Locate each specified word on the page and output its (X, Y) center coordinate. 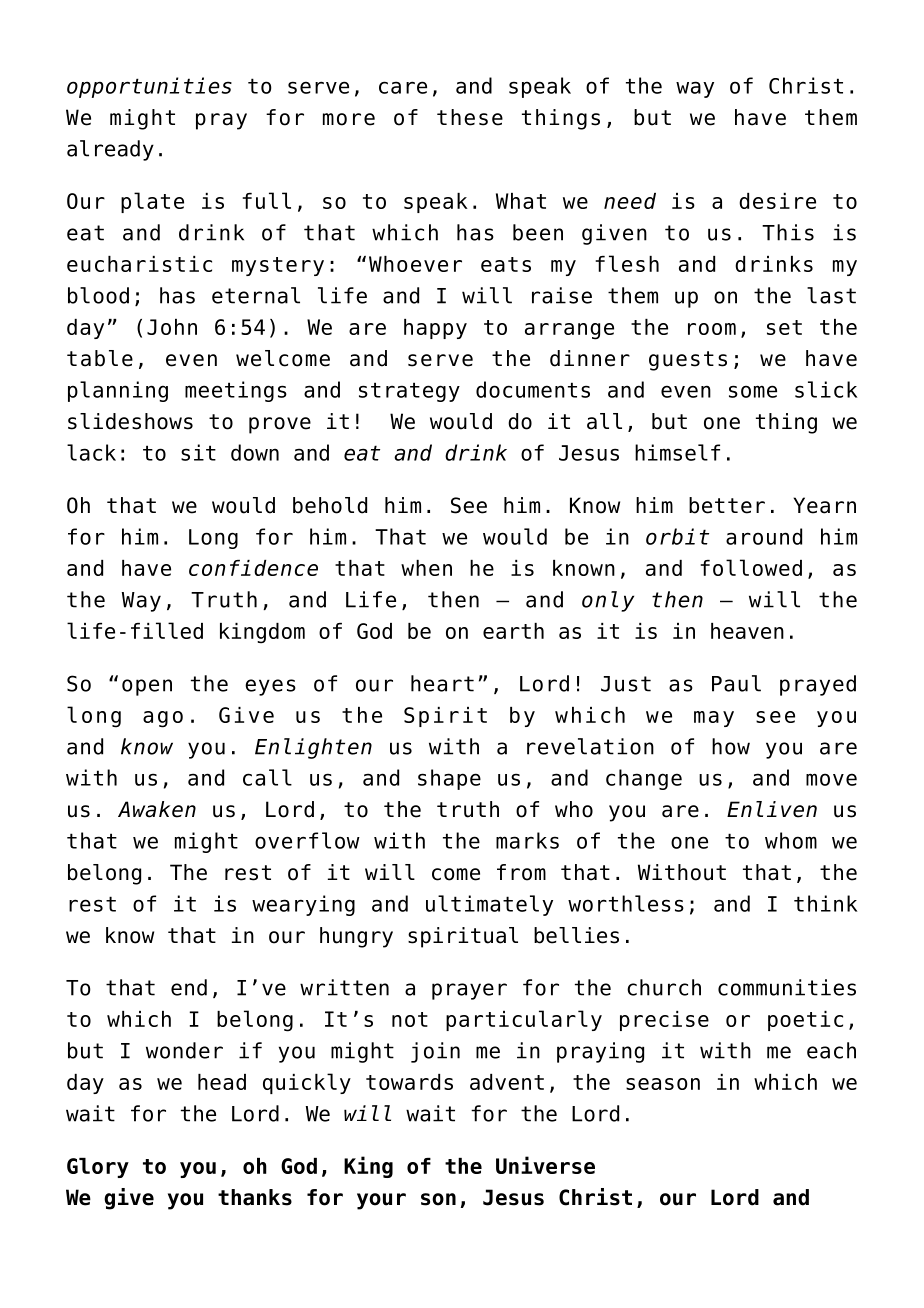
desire (777, 201)
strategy (409, 392)
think (825, 903)
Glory (98, 1168)
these (470, 117)
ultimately (489, 905)
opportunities (149, 87)
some (753, 391)
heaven (747, 631)
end (189, 987)
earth (513, 631)
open (147, 687)
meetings (236, 391)
